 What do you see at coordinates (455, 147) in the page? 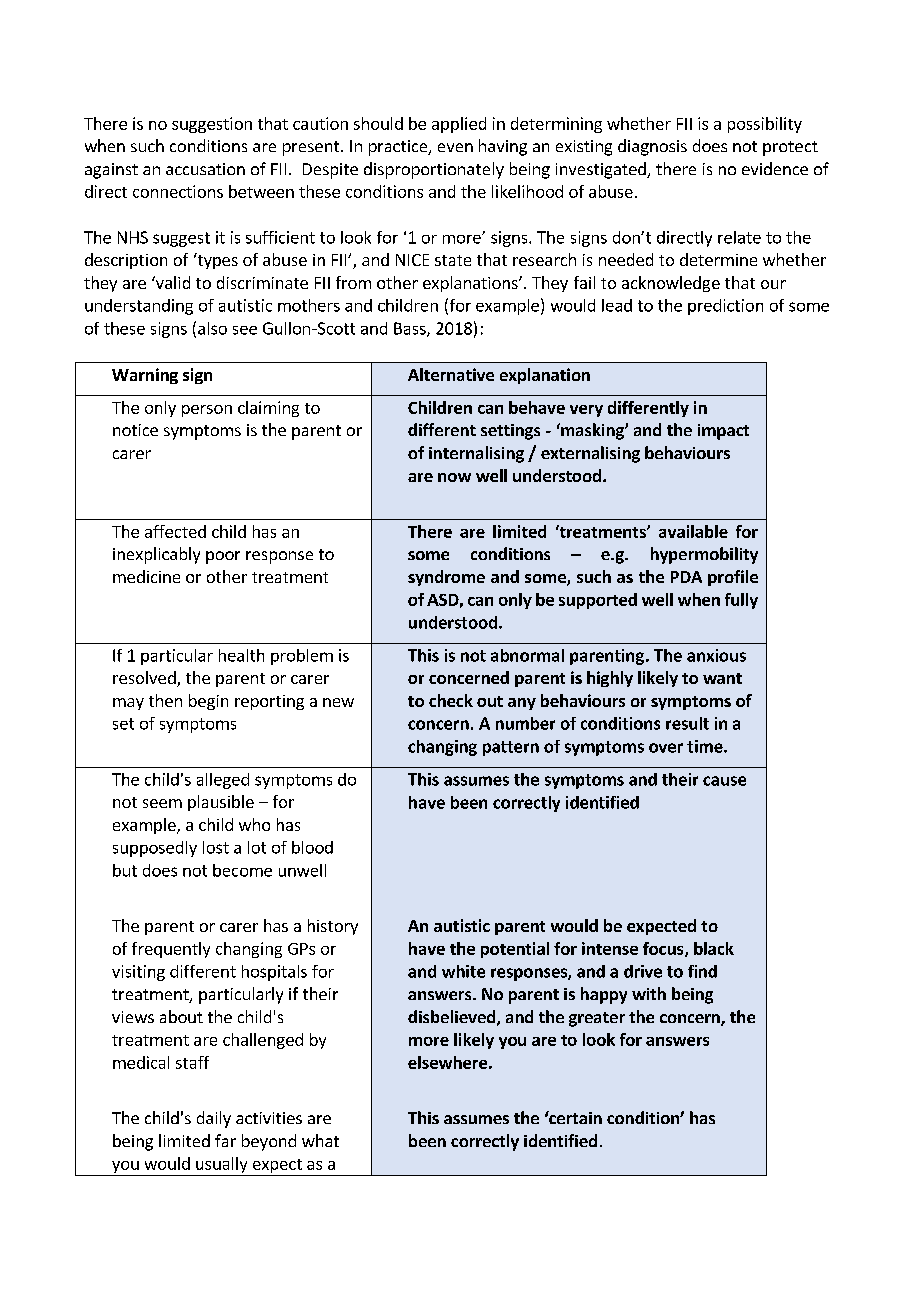
I see `even` at bounding box center [455, 147].
